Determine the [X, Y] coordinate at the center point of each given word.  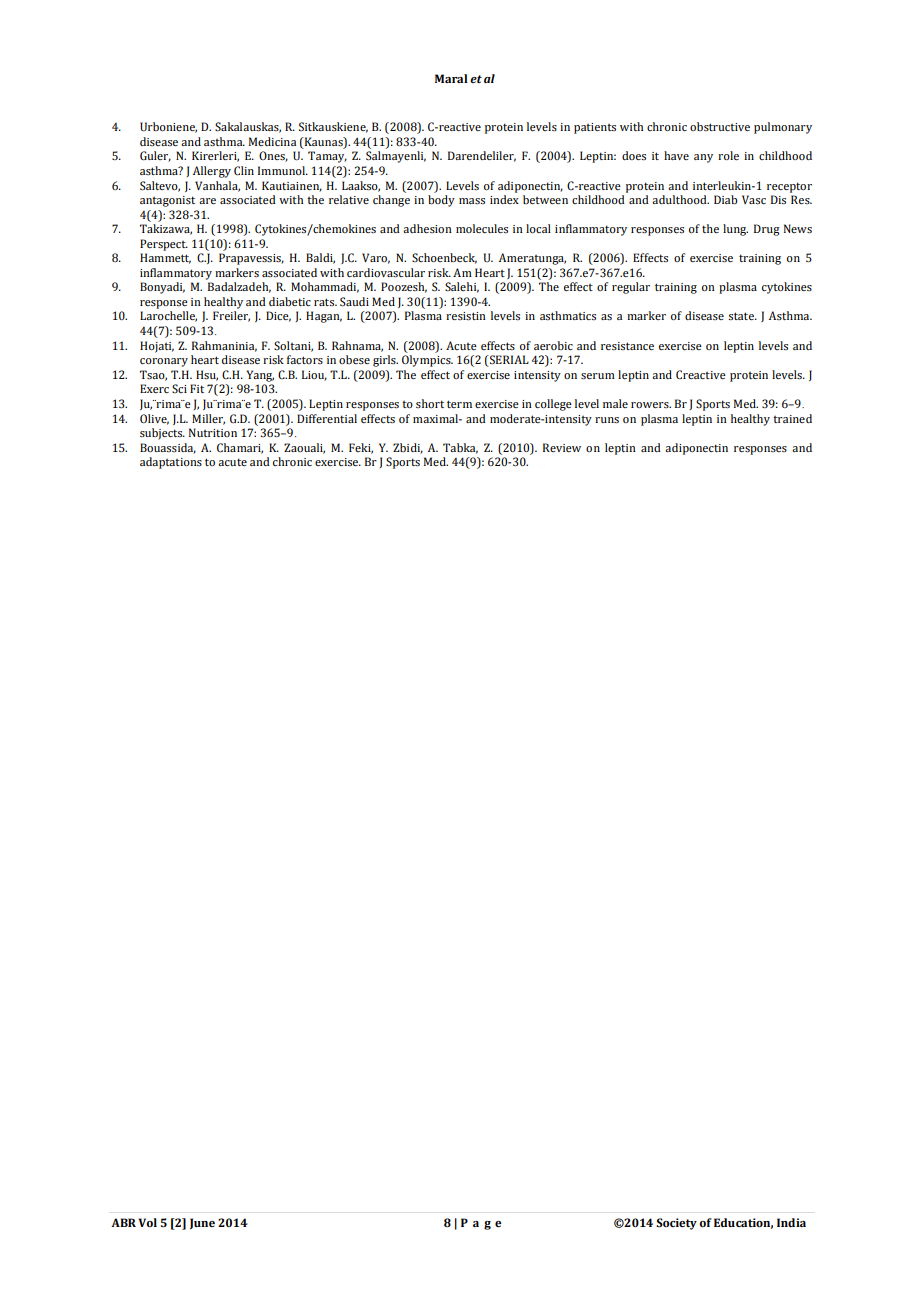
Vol [147, 1222]
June [202, 1223]
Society [676, 1224]
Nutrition [213, 432]
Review [562, 447]
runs [607, 420]
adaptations [171, 463]
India [791, 1222]
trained [792, 418]
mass [472, 201]
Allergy [212, 172]
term [459, 404]
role [728, 155]
